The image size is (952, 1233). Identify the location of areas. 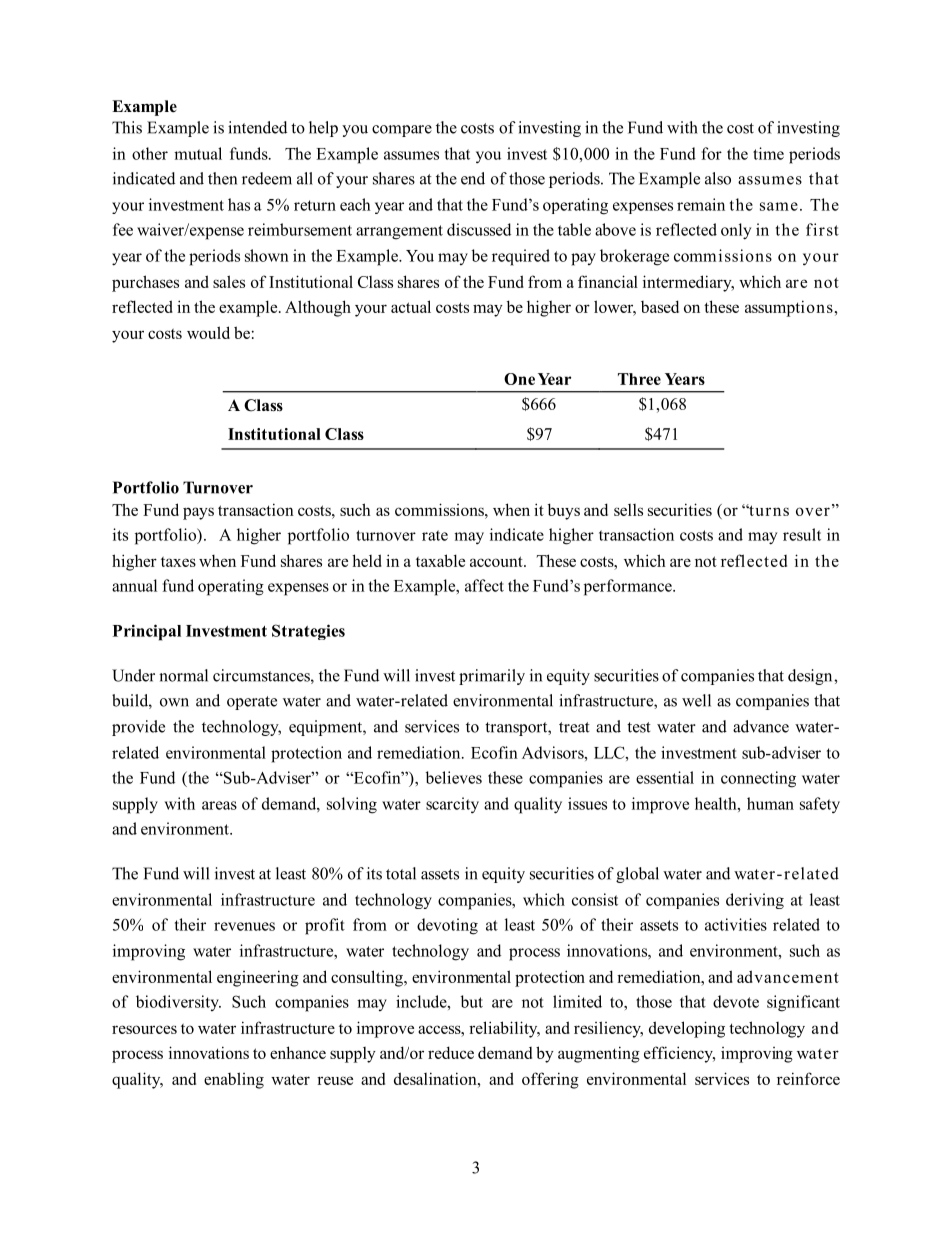
(219, 805).
